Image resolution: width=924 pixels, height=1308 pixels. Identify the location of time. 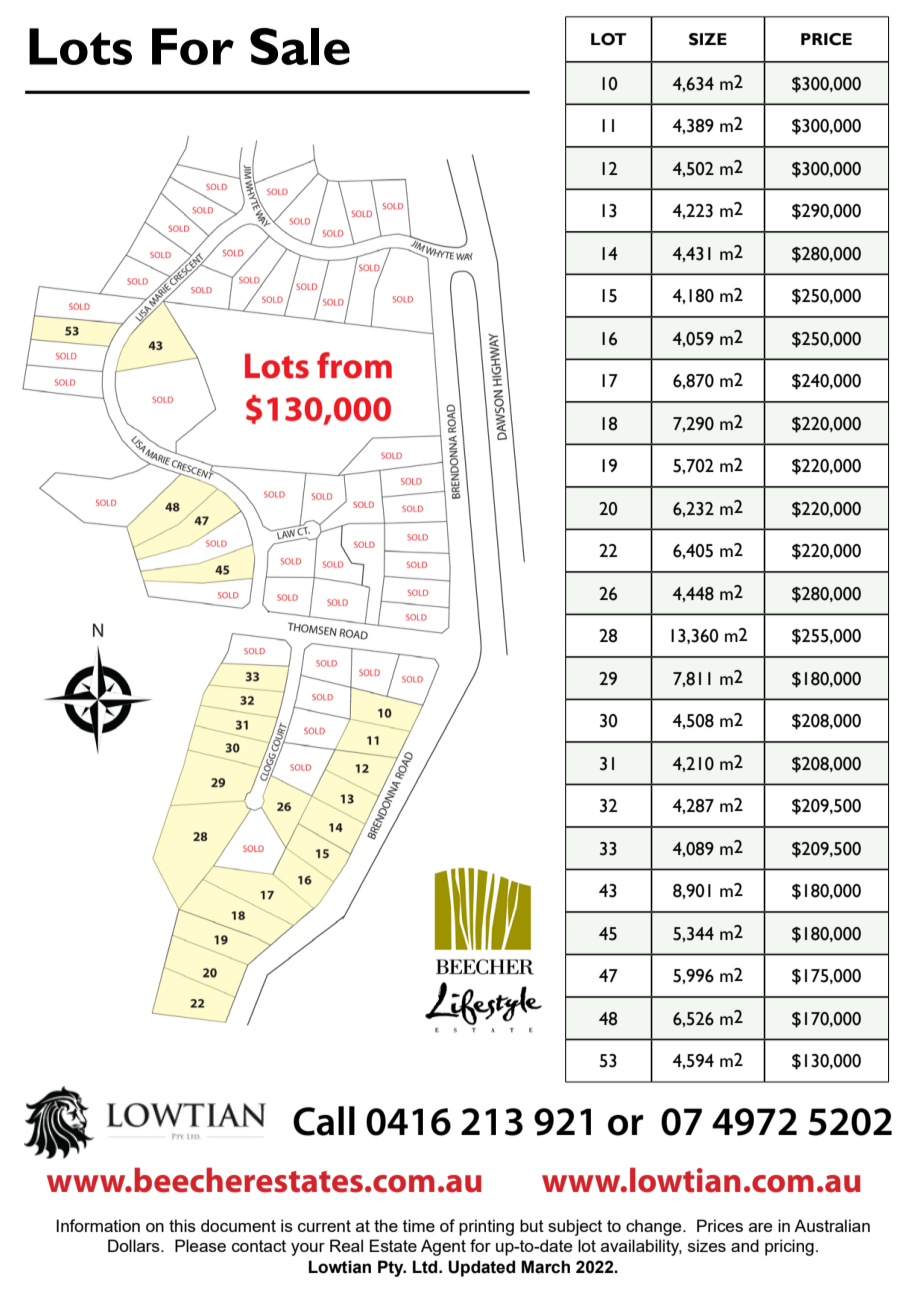
(419, 1225).
